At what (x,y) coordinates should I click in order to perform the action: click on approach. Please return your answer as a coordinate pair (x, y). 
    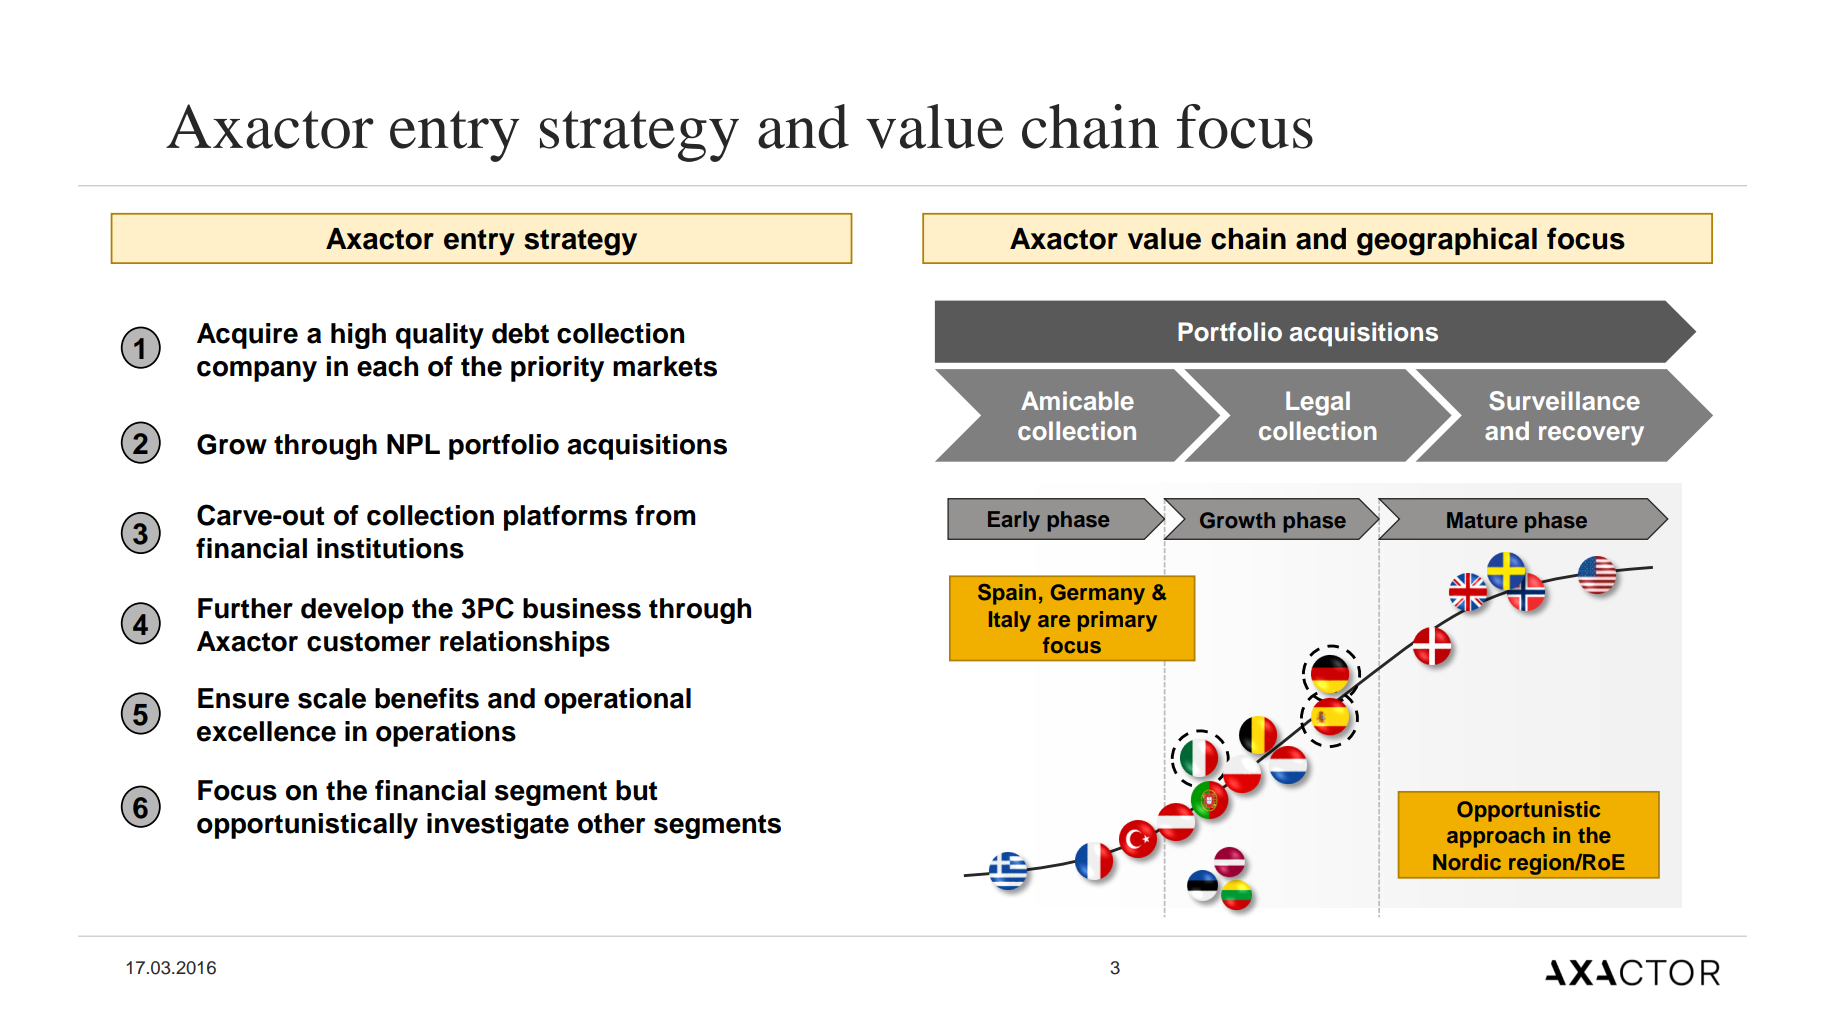
    Looking at the image, I should click on (1496, 837).
